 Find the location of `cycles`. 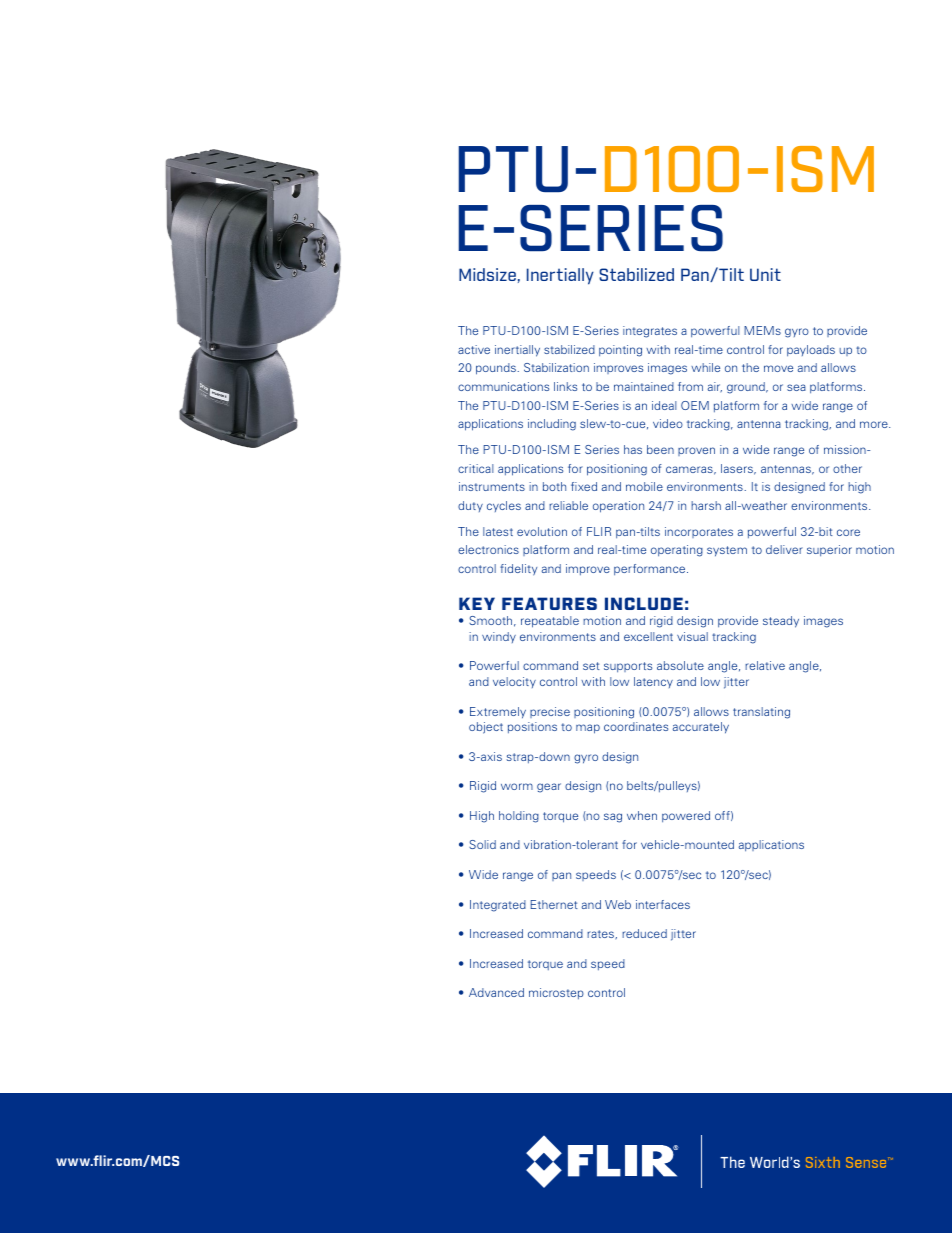

cycles is located at coordinates (504, 506).
